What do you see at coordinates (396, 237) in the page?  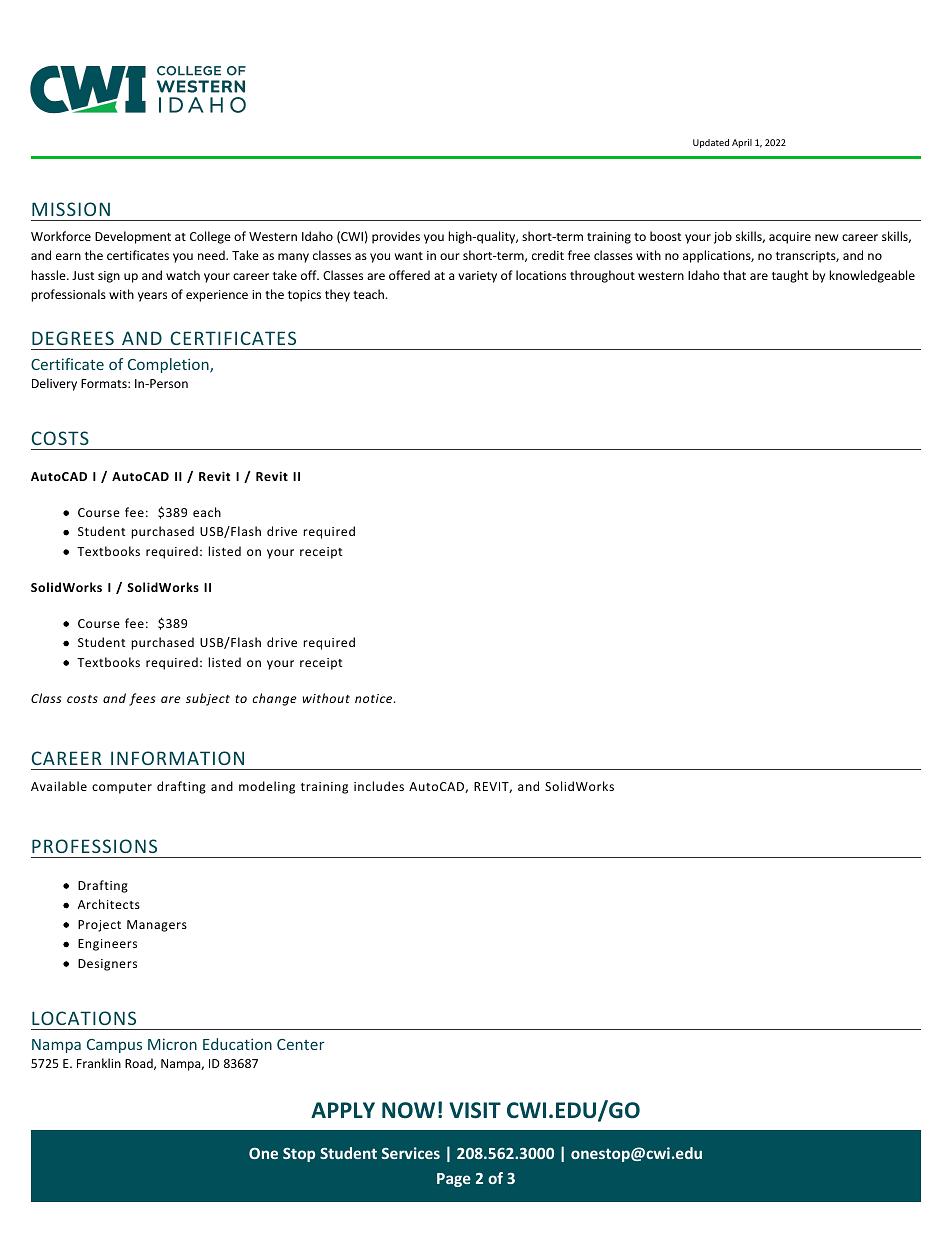 I see `provides` at bounding box center [396, 237].
